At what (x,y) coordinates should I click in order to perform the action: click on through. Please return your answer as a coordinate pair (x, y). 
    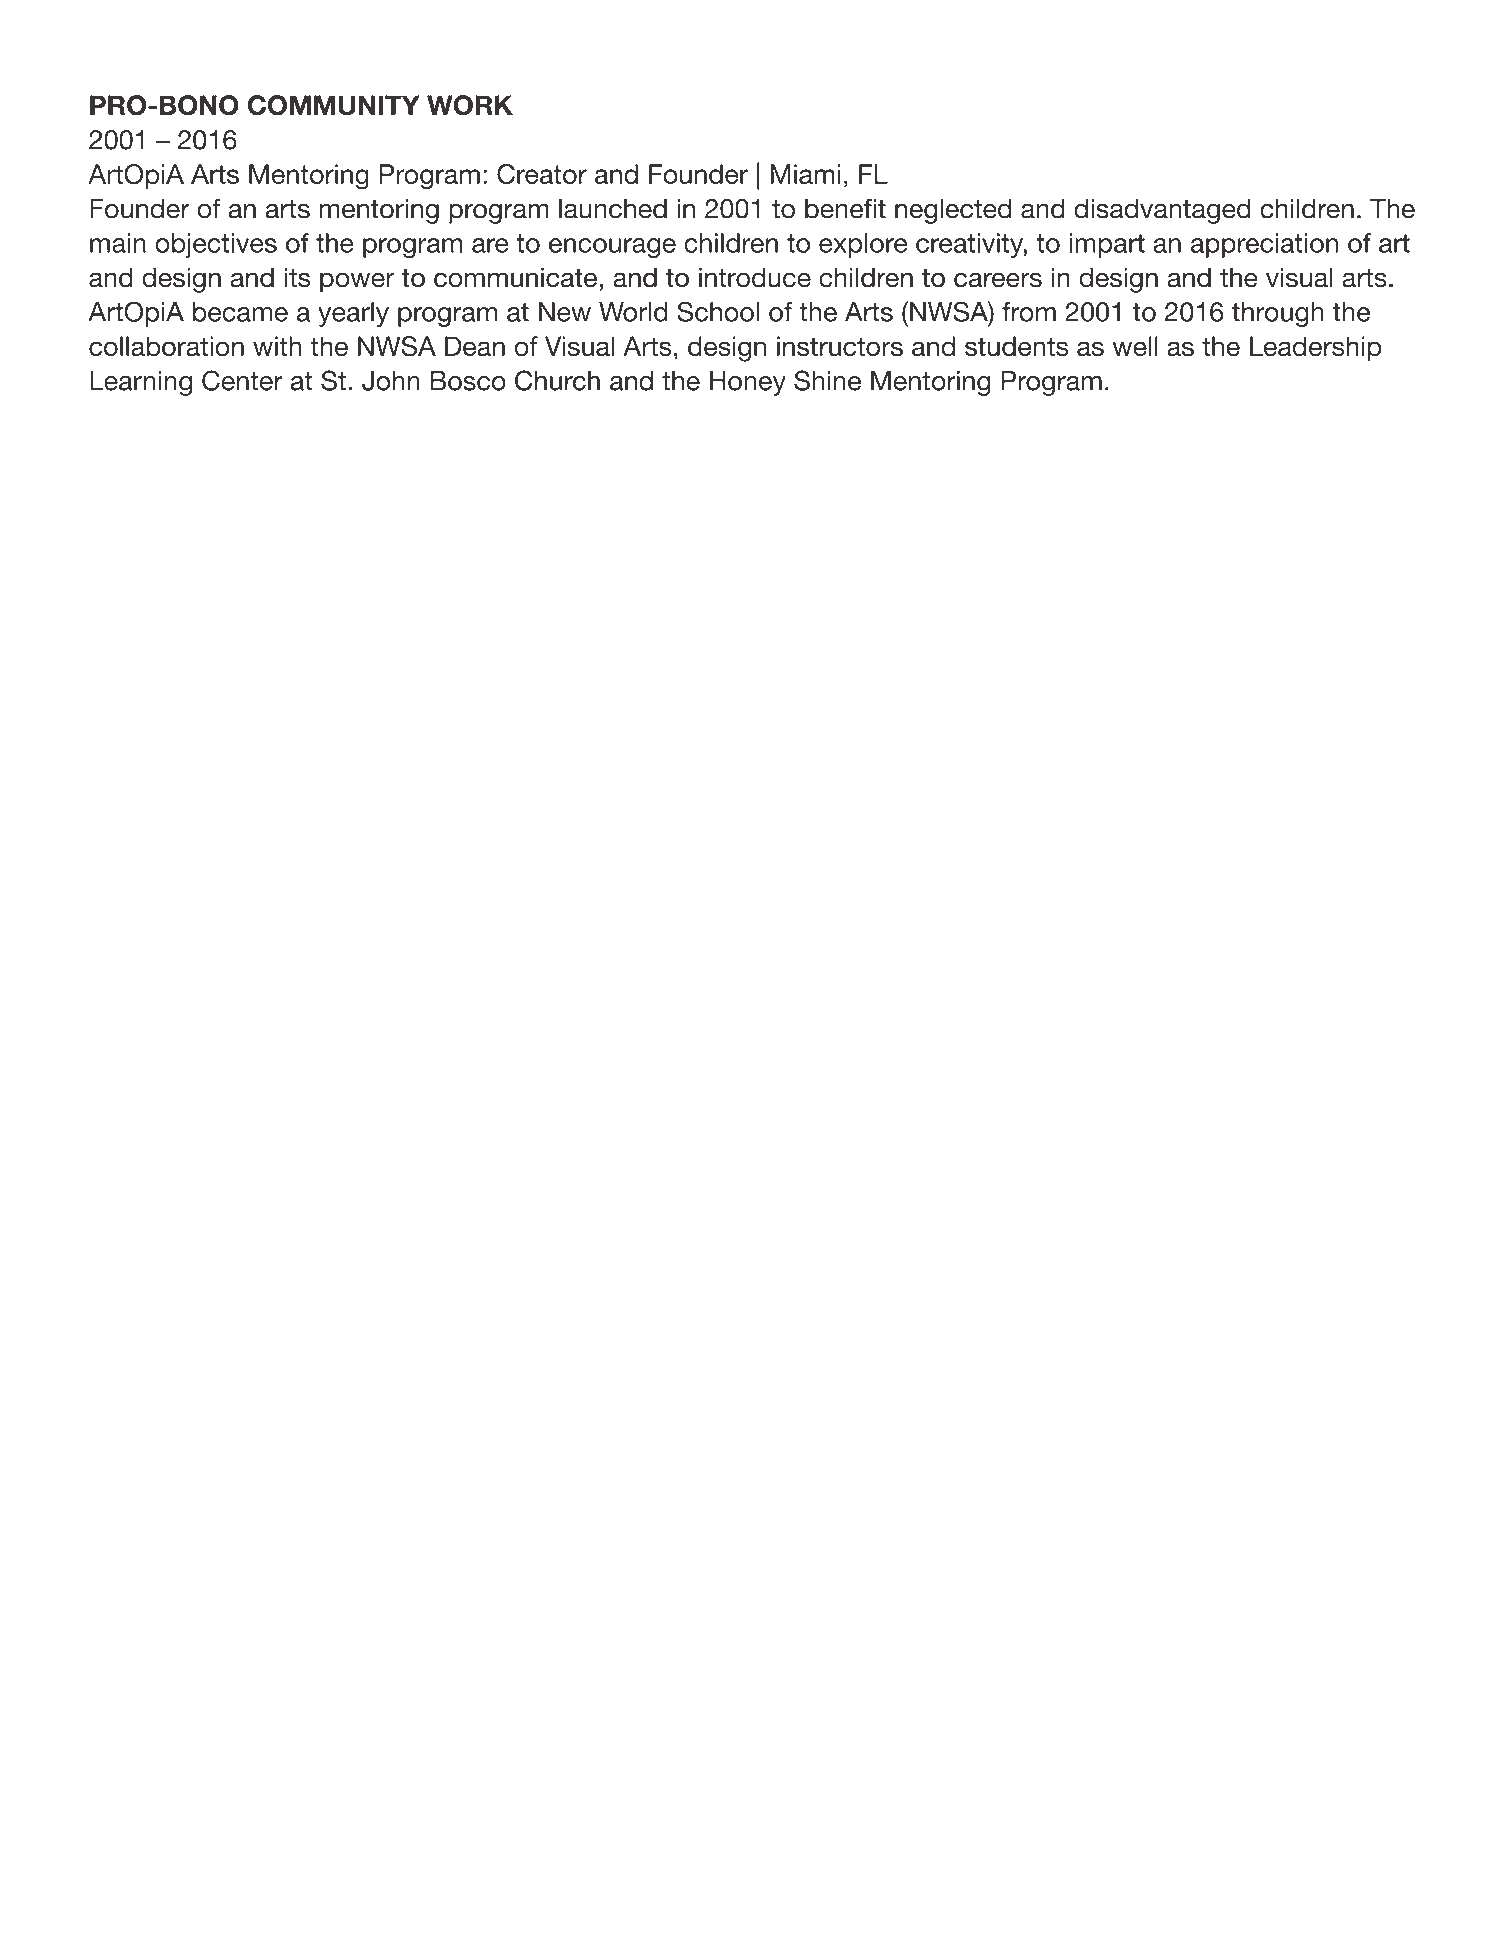
    Looking at the image, I should click on (1278, 314).
